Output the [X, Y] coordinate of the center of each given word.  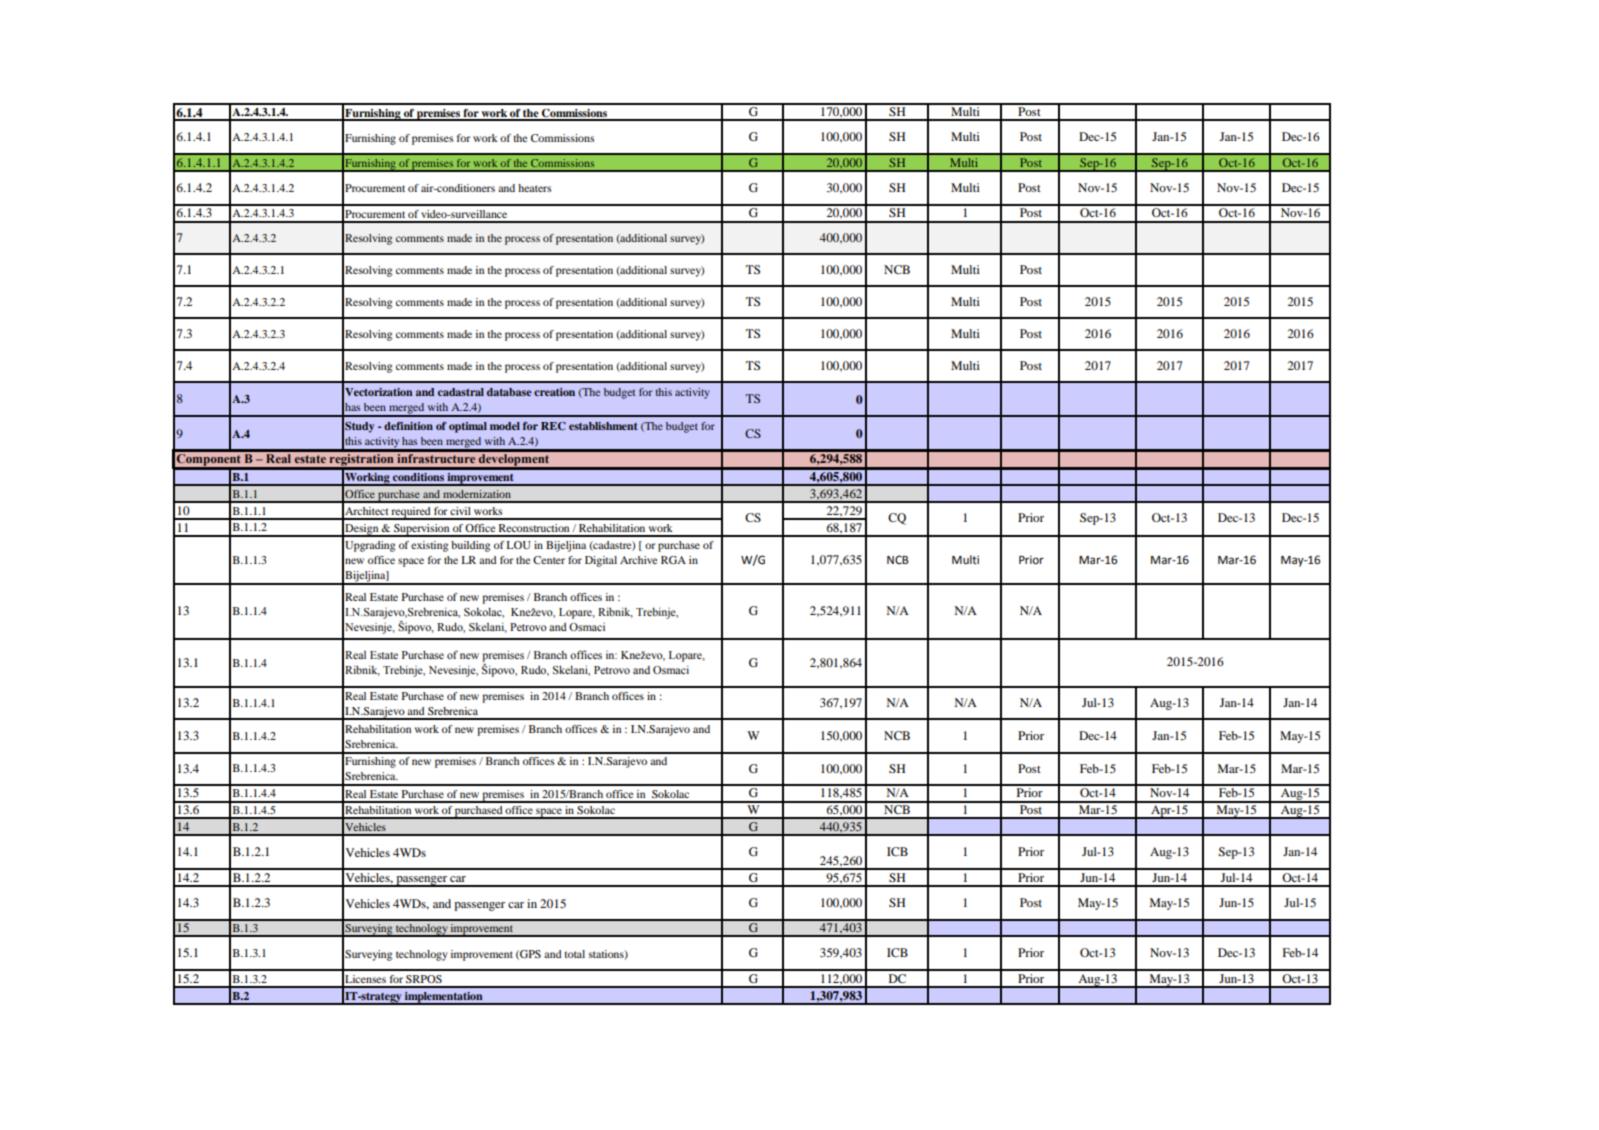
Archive [638, 560]
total [575, 954]
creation [554, 392]
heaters [534, 188]
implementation [444, 998]
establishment [603, 426]
